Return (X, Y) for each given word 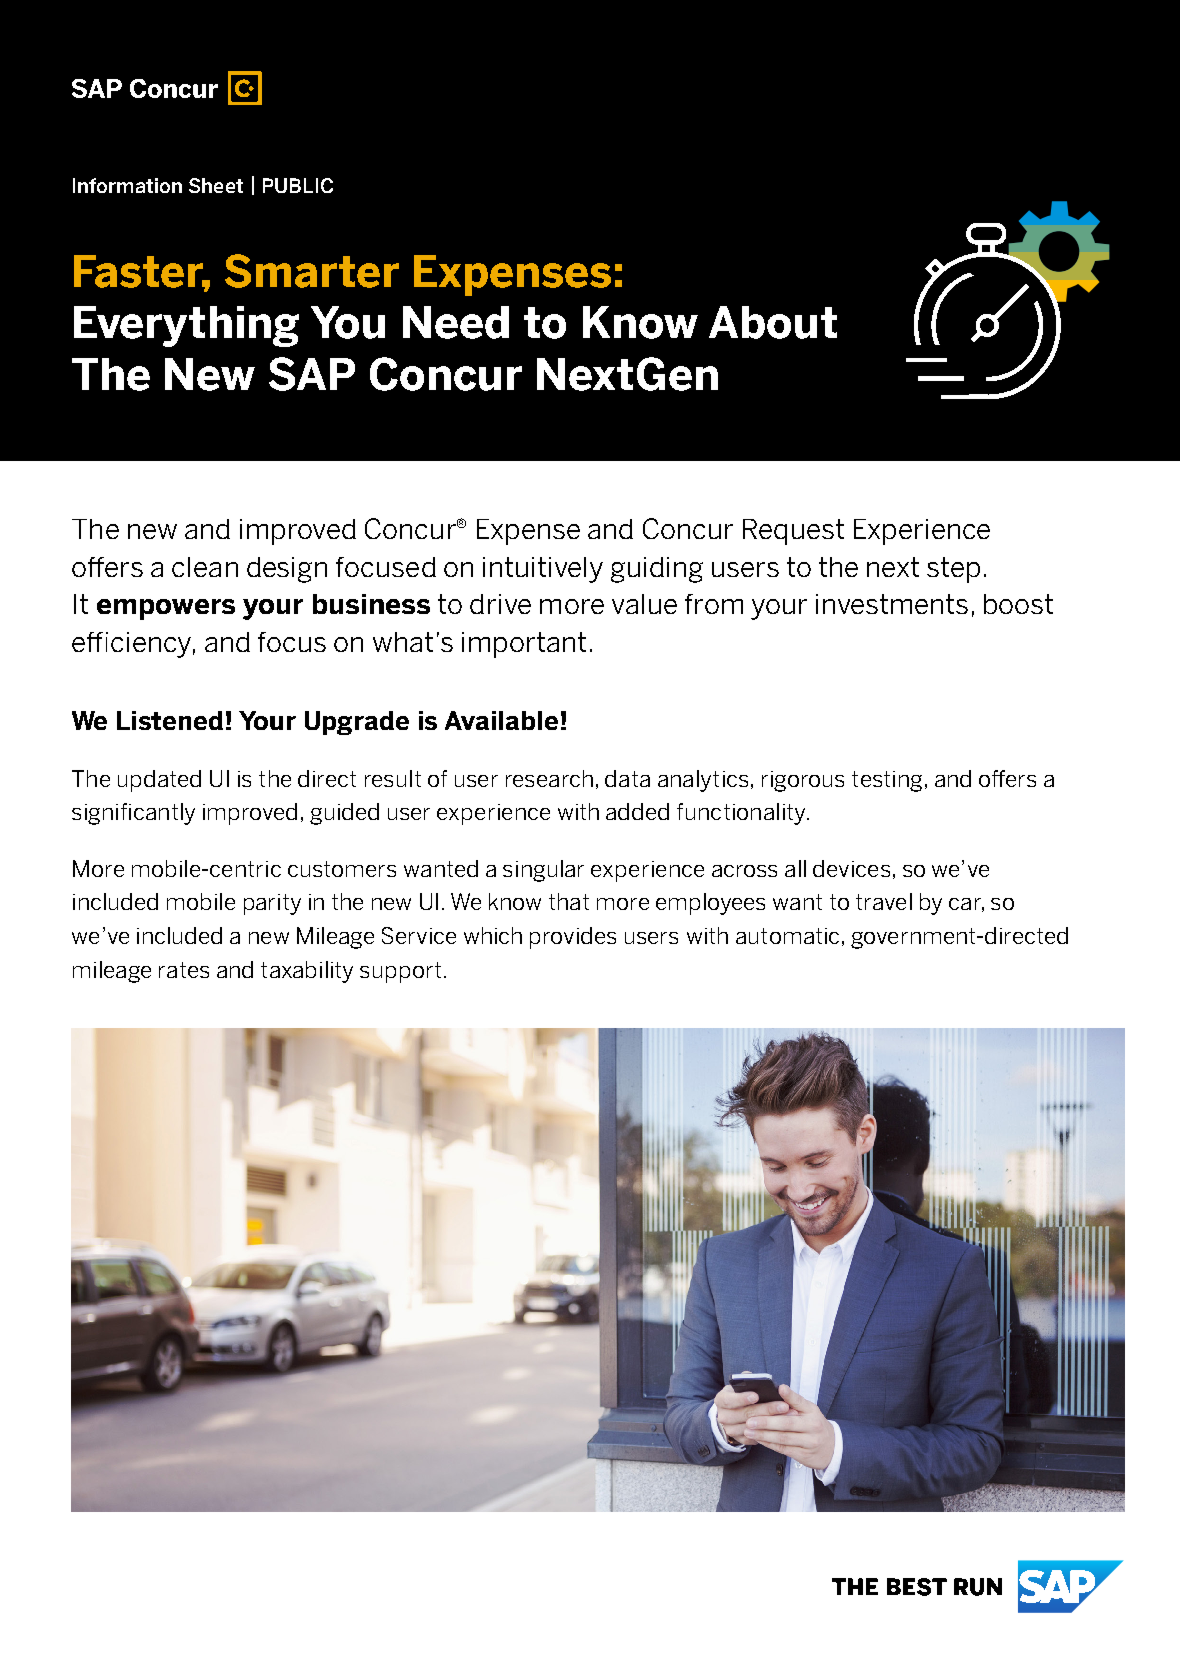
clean (205, 567)
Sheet (216, 185)
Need (456, 322)
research (549, 778)
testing (887, 781)
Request (793, 532)
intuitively (543, 570)
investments (892, 604)
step (953, 570)
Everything (186, 326)
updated (159, 781)
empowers (166, 609)
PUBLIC (298, 185)
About (773, 322)
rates (184, 970)
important (524, 645)
